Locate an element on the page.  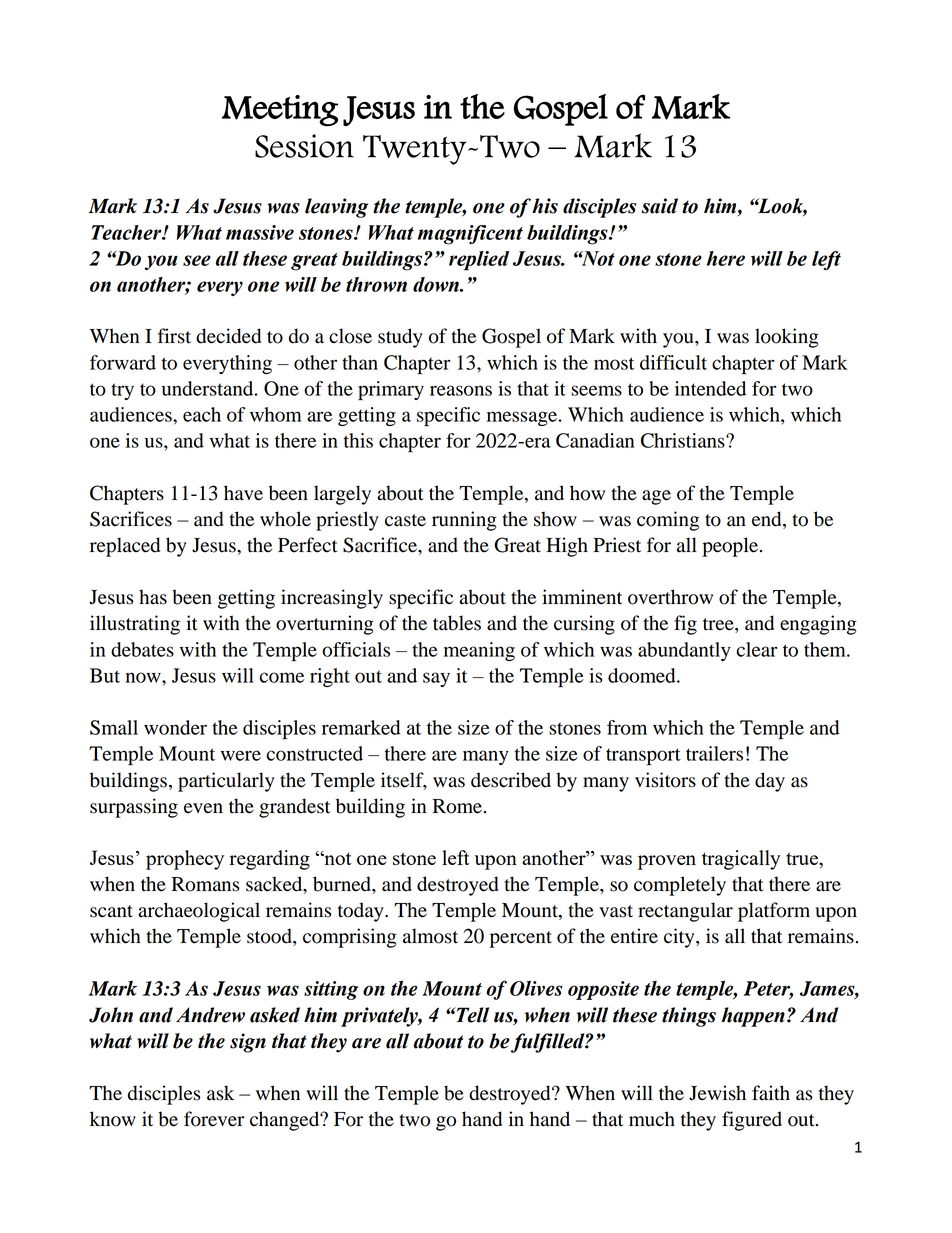
forever is located at coordinates (214, 1119).
